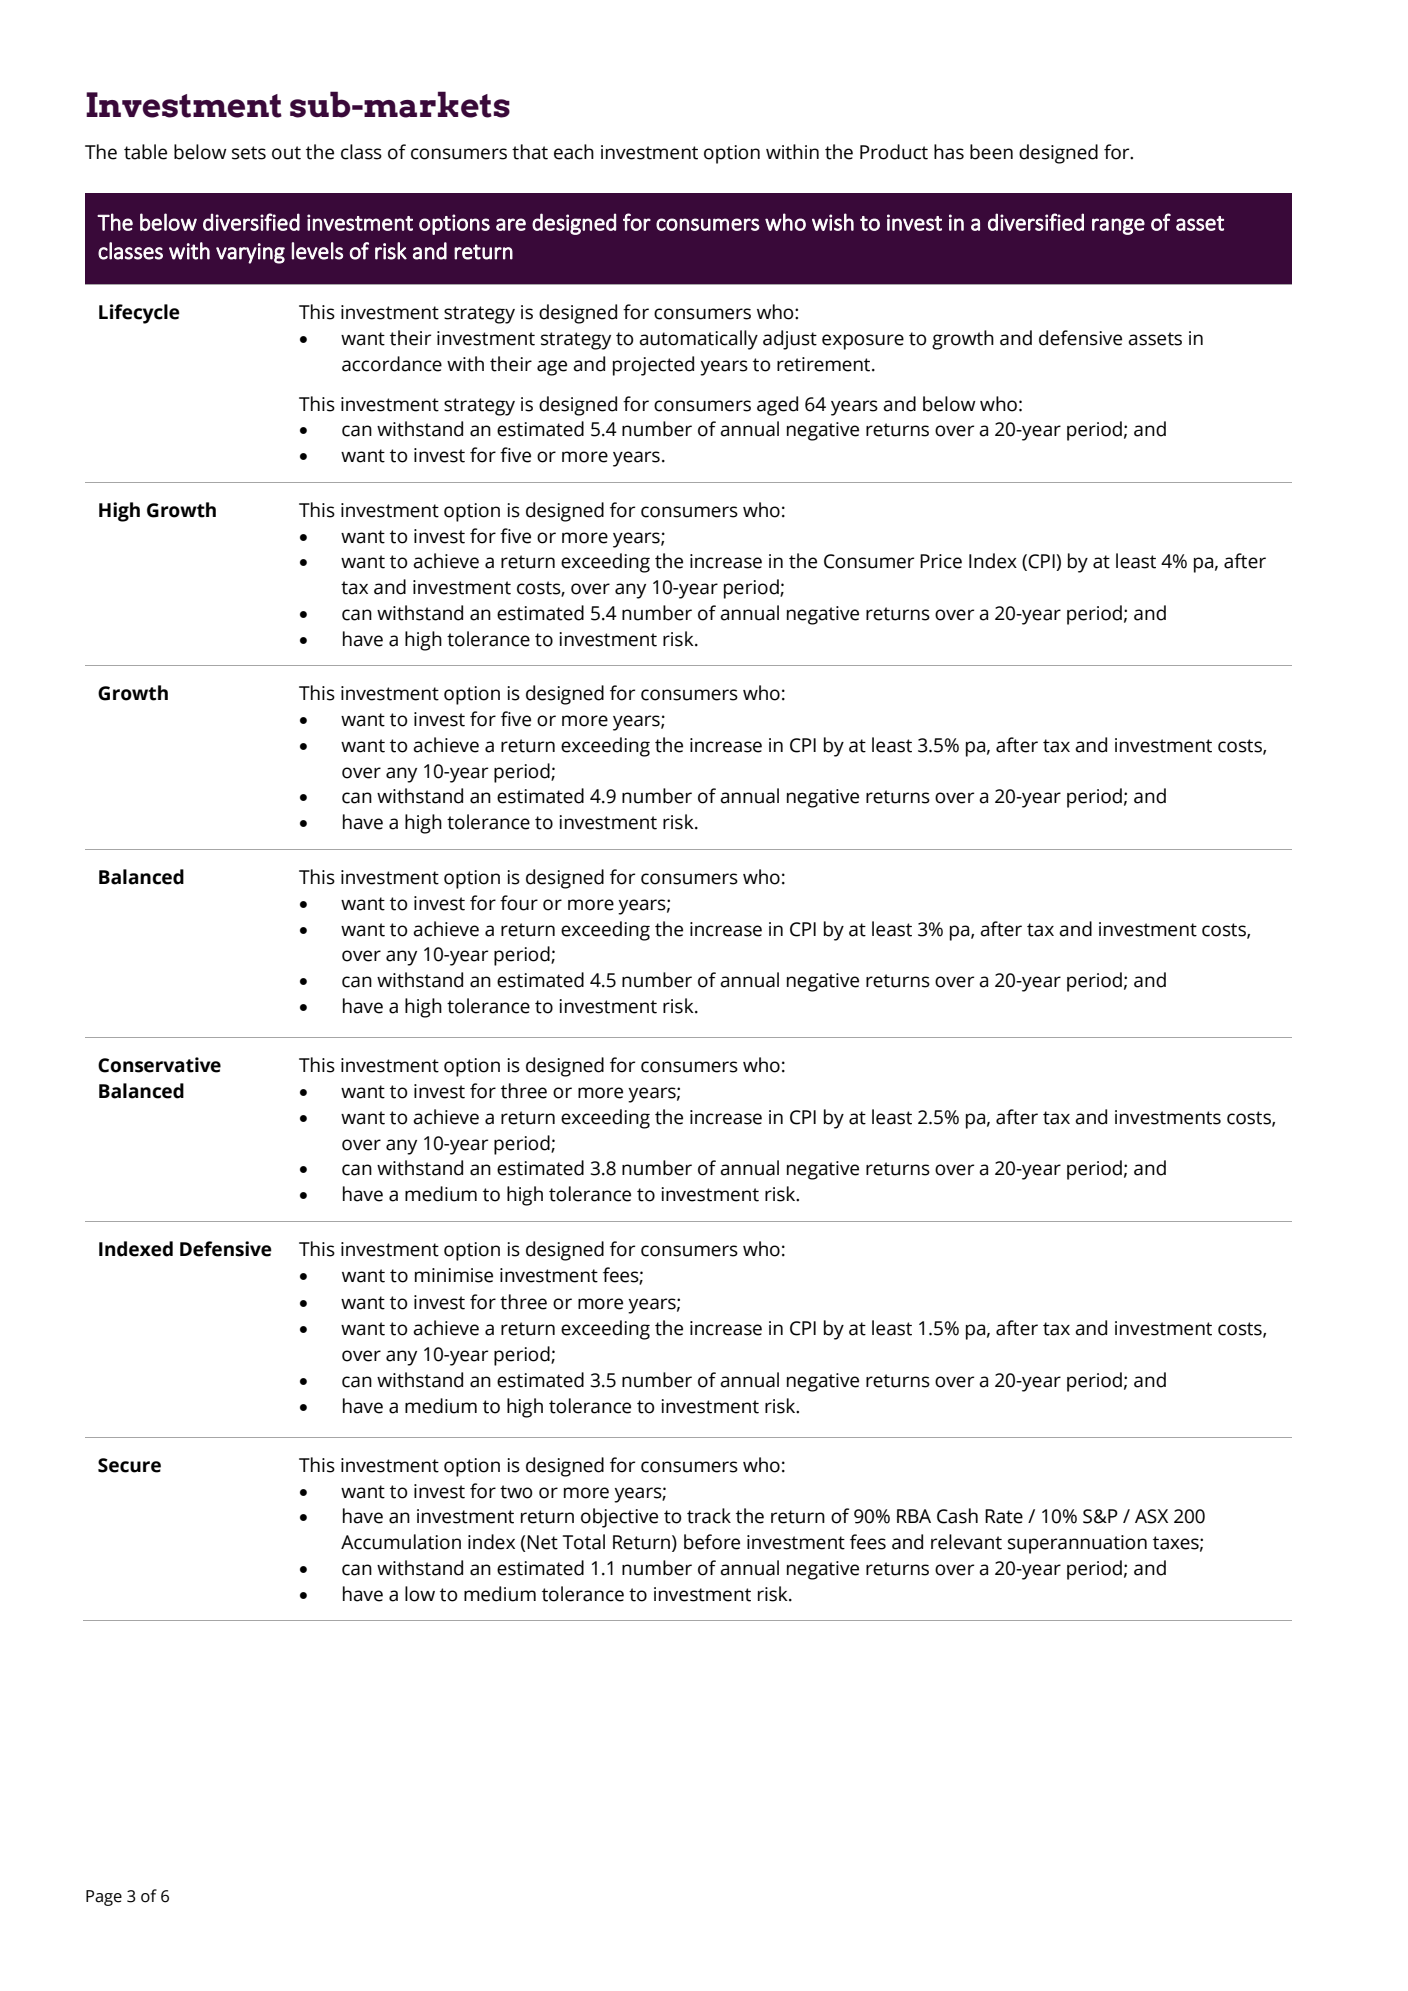  I want to click on Page, so click(104, 1898).
